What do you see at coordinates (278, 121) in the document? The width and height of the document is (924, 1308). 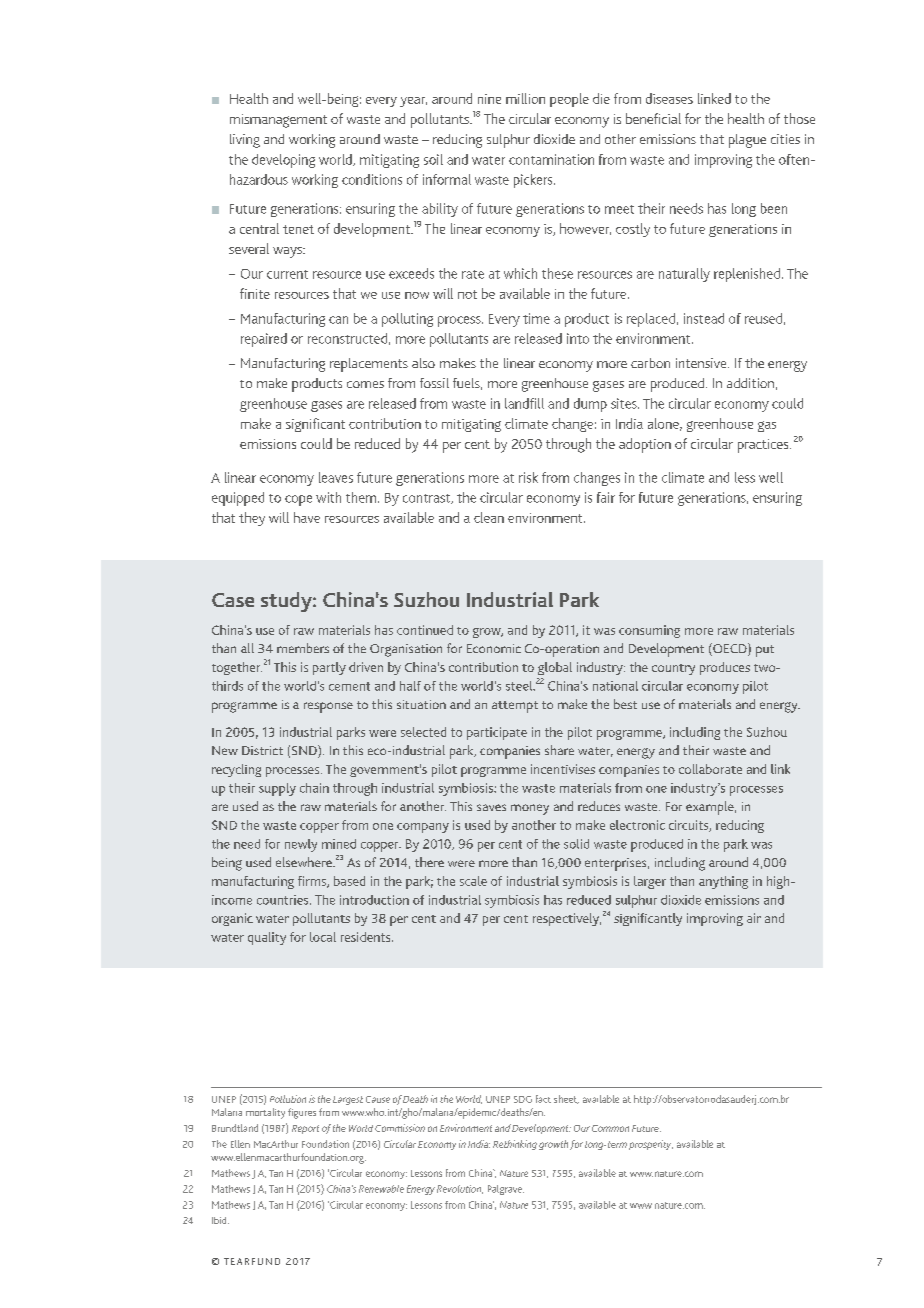 I see `mismanagement` at bounding box center [278, 121].
